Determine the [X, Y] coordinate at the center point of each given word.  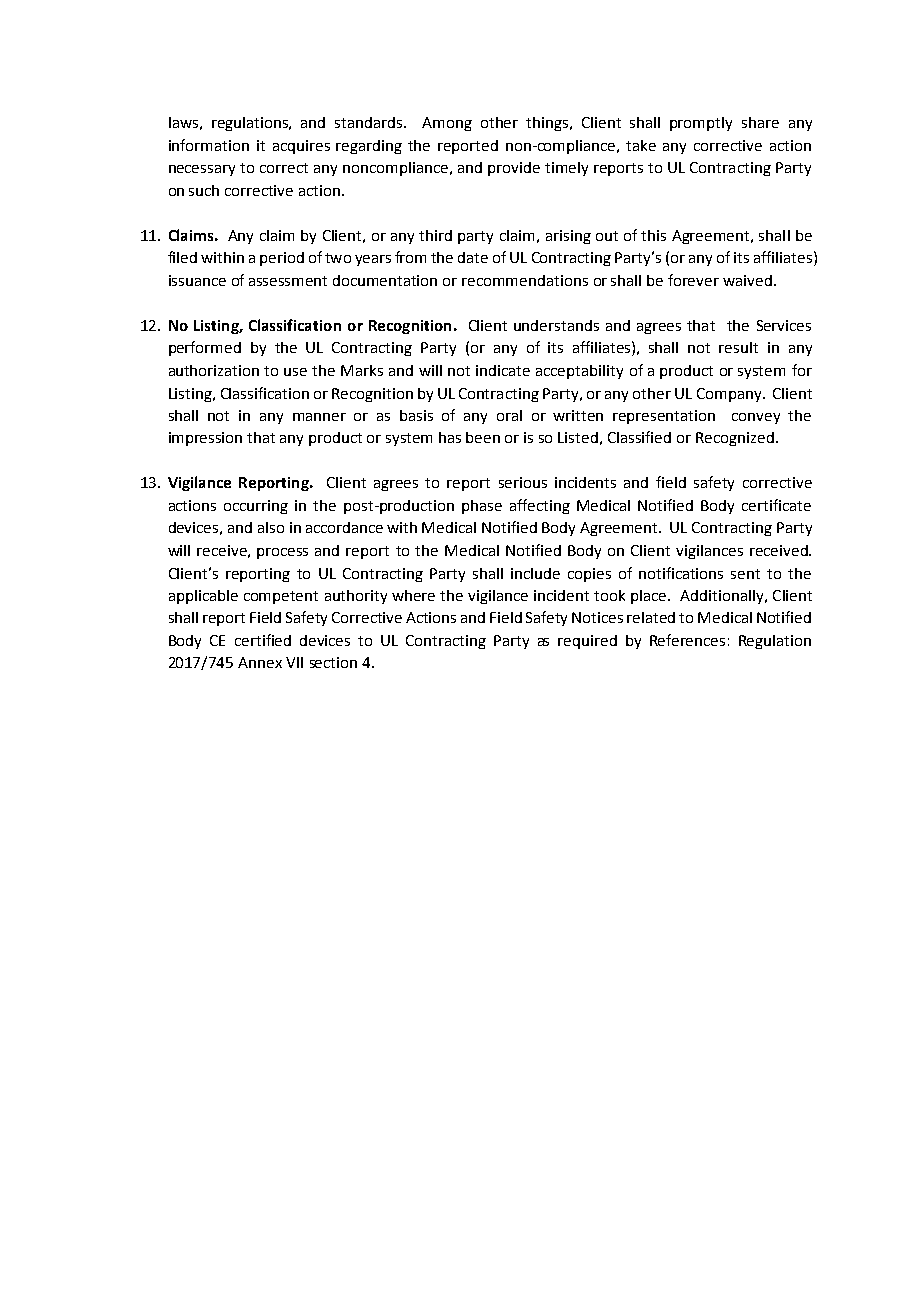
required [587, 642]
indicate [503, 370]
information [209, 145]
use [295, 372]
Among [447, 124]
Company [730, 395]
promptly [701, 124]
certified [263, 640]
